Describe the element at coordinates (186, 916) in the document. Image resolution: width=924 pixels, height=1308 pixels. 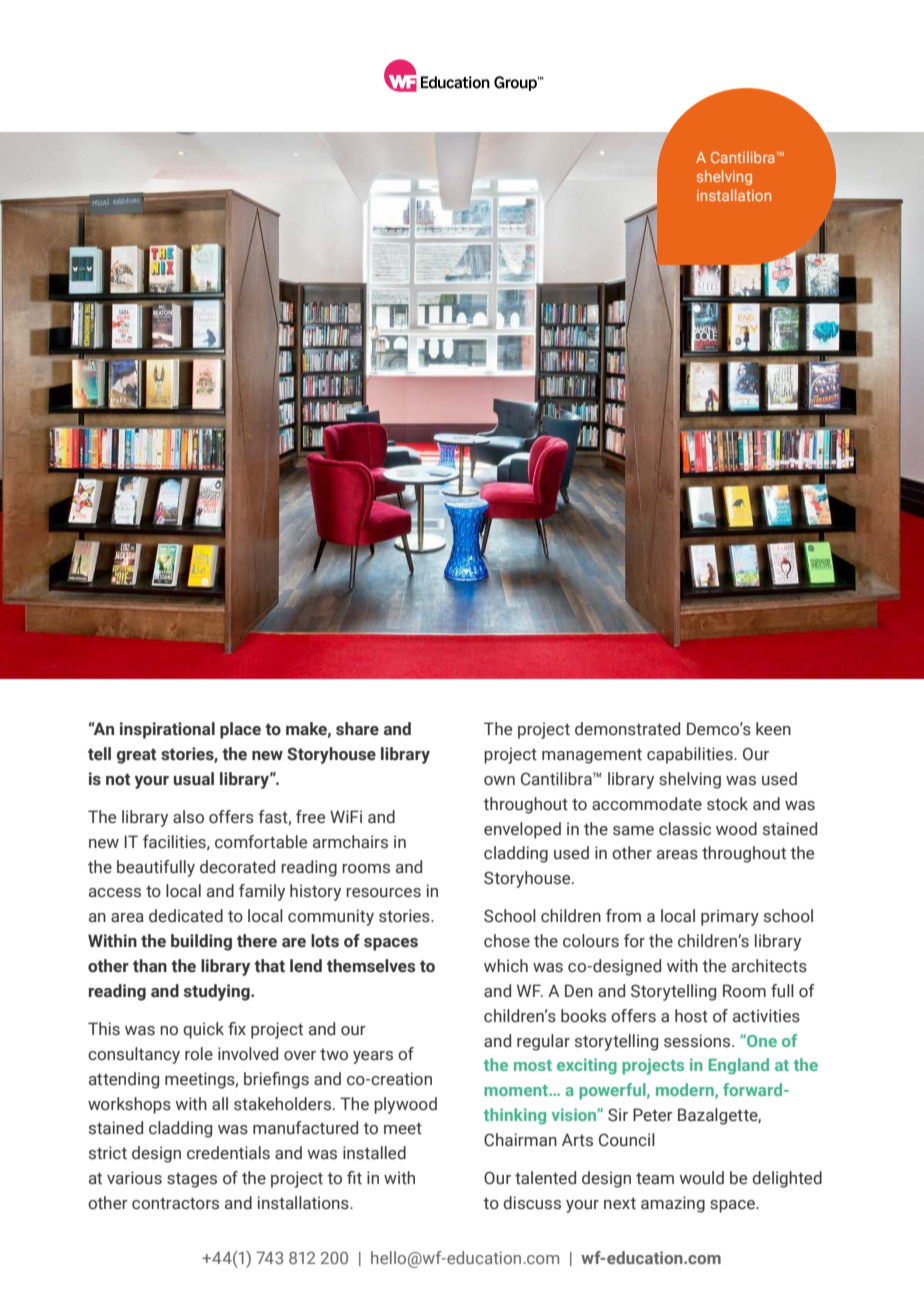
I see `dedicated` at that location.
